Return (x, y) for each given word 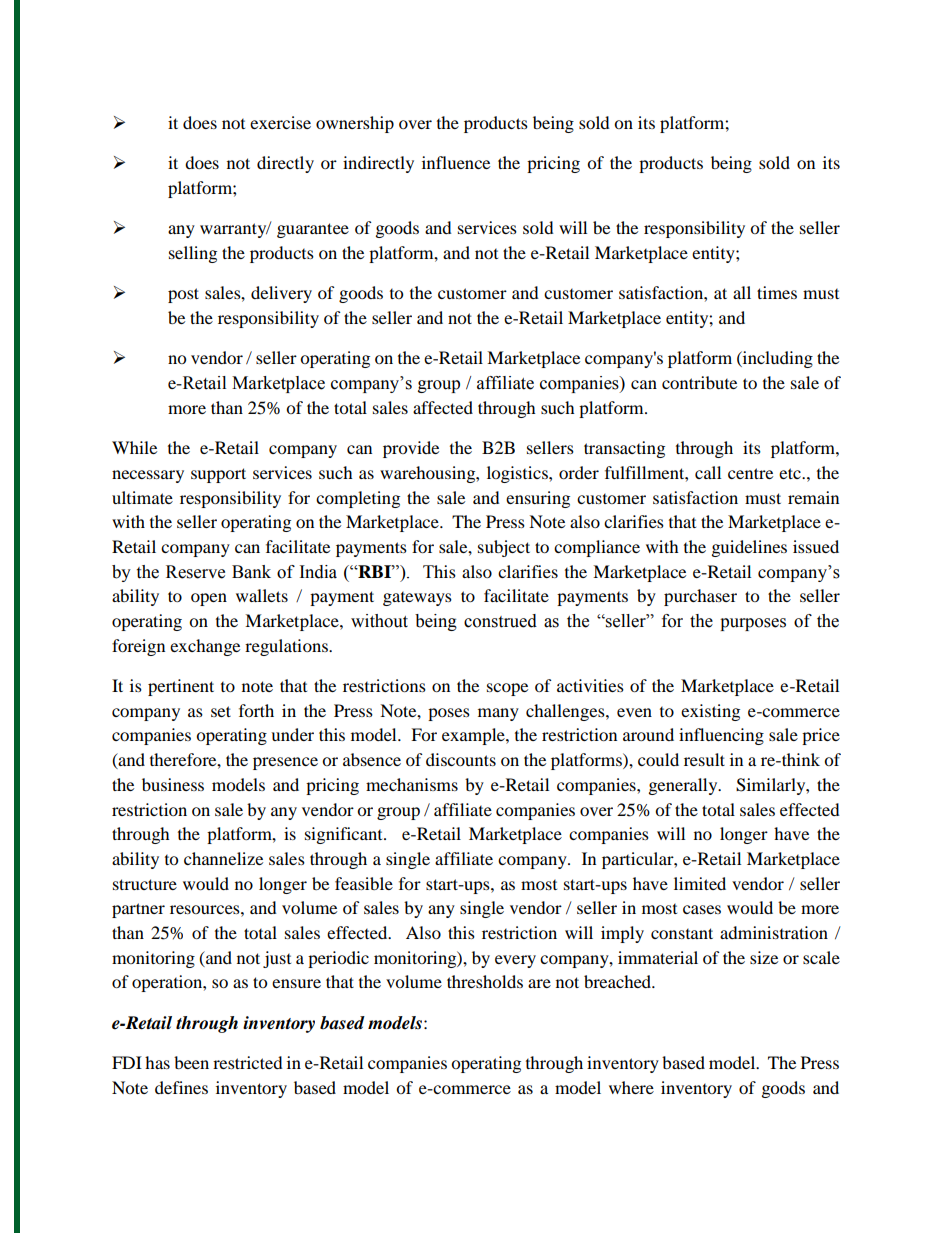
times (777, 292)
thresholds (485, 981)
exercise (280, 122)
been (191, 1062)
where (631, 1087)
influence (456, 162)
